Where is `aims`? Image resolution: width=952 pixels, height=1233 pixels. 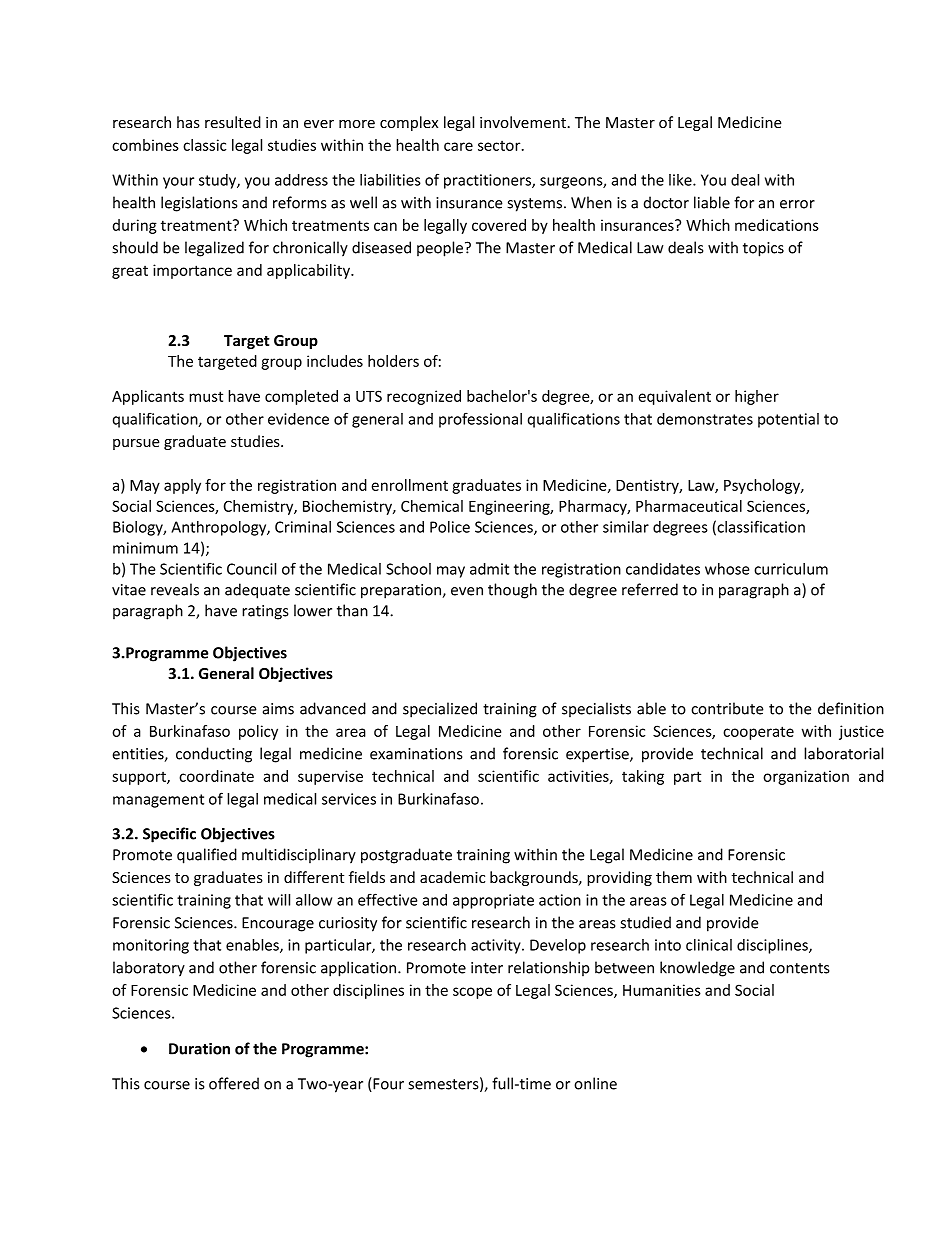 aims is located at coordinates (278, 709).
